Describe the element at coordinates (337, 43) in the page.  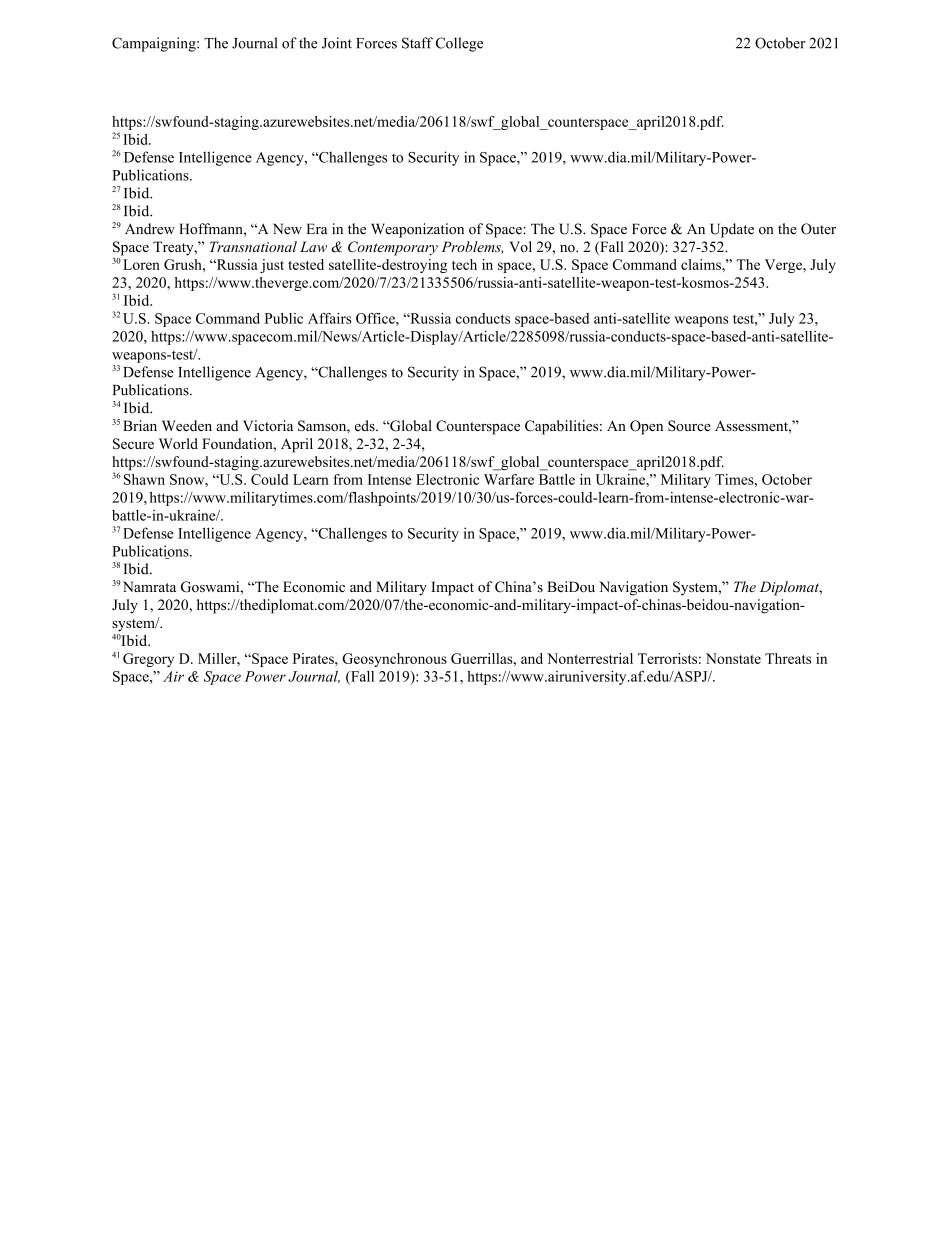
I see `Joint` at that location.
